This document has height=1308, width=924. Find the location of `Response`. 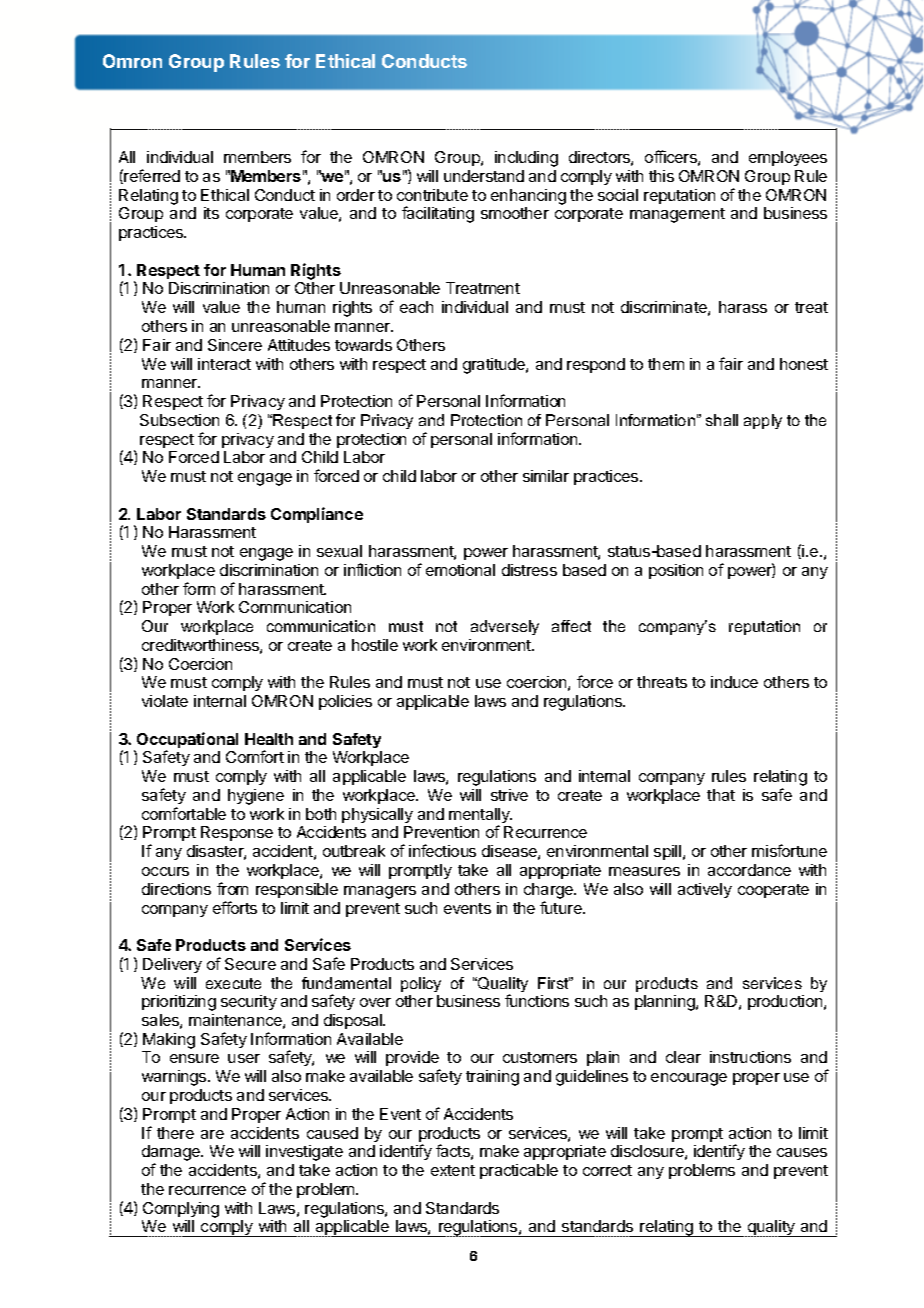

Response is located at coordinates (237, 833).
